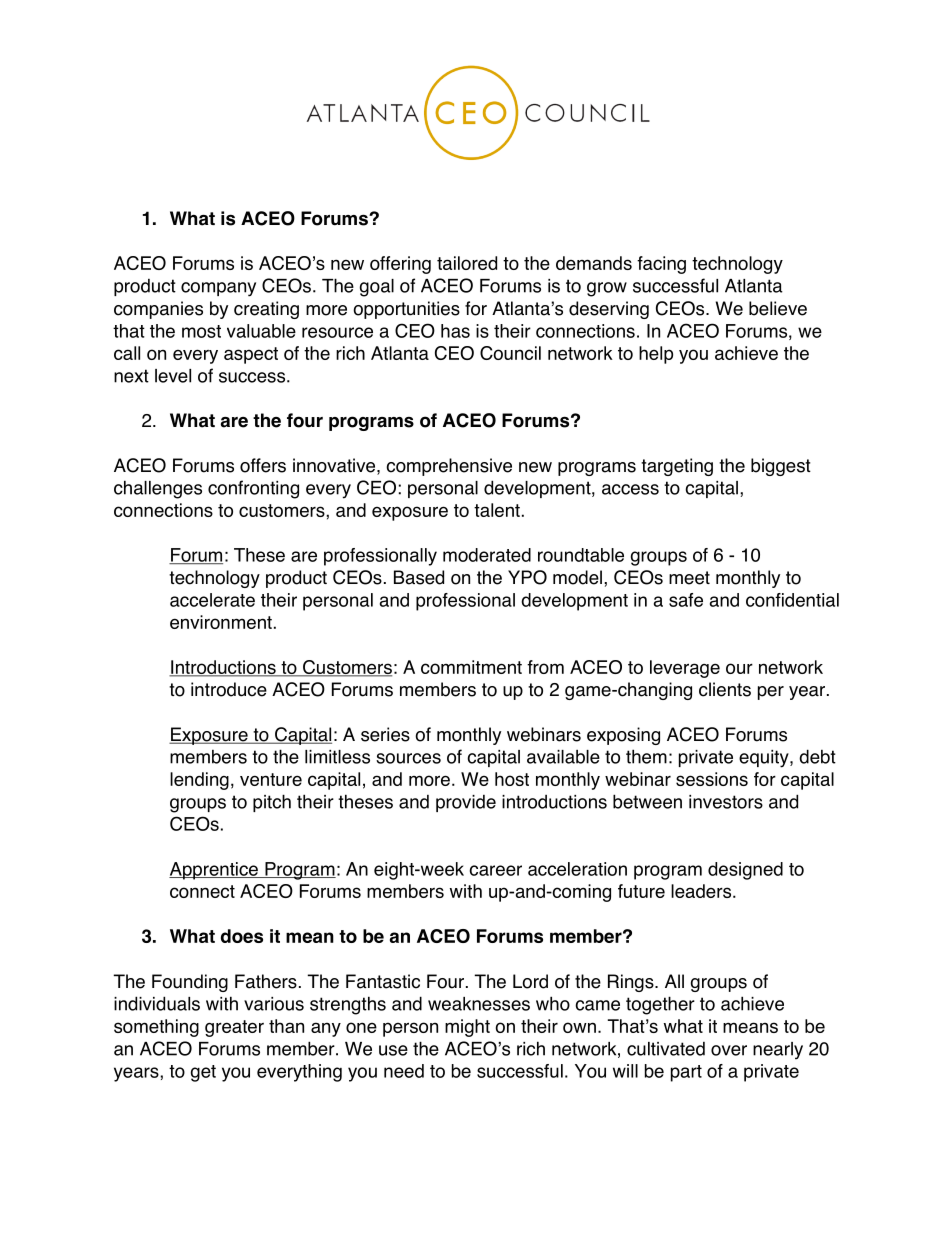 The height and width of the screenshot is (1233, 952). I want to click on confronting, so click(253, 489).
